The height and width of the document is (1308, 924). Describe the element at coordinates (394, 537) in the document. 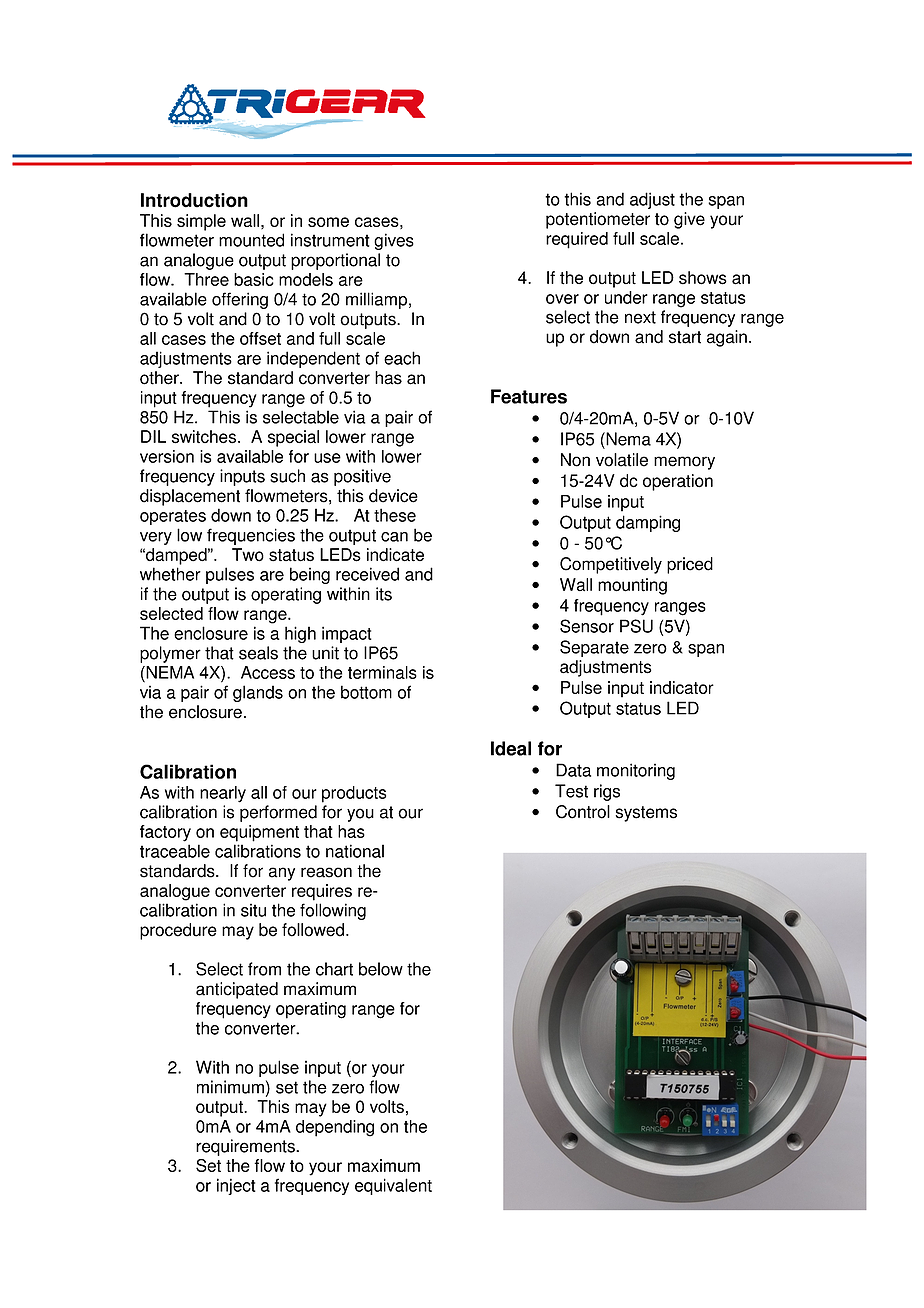

I see `can` at that location.
